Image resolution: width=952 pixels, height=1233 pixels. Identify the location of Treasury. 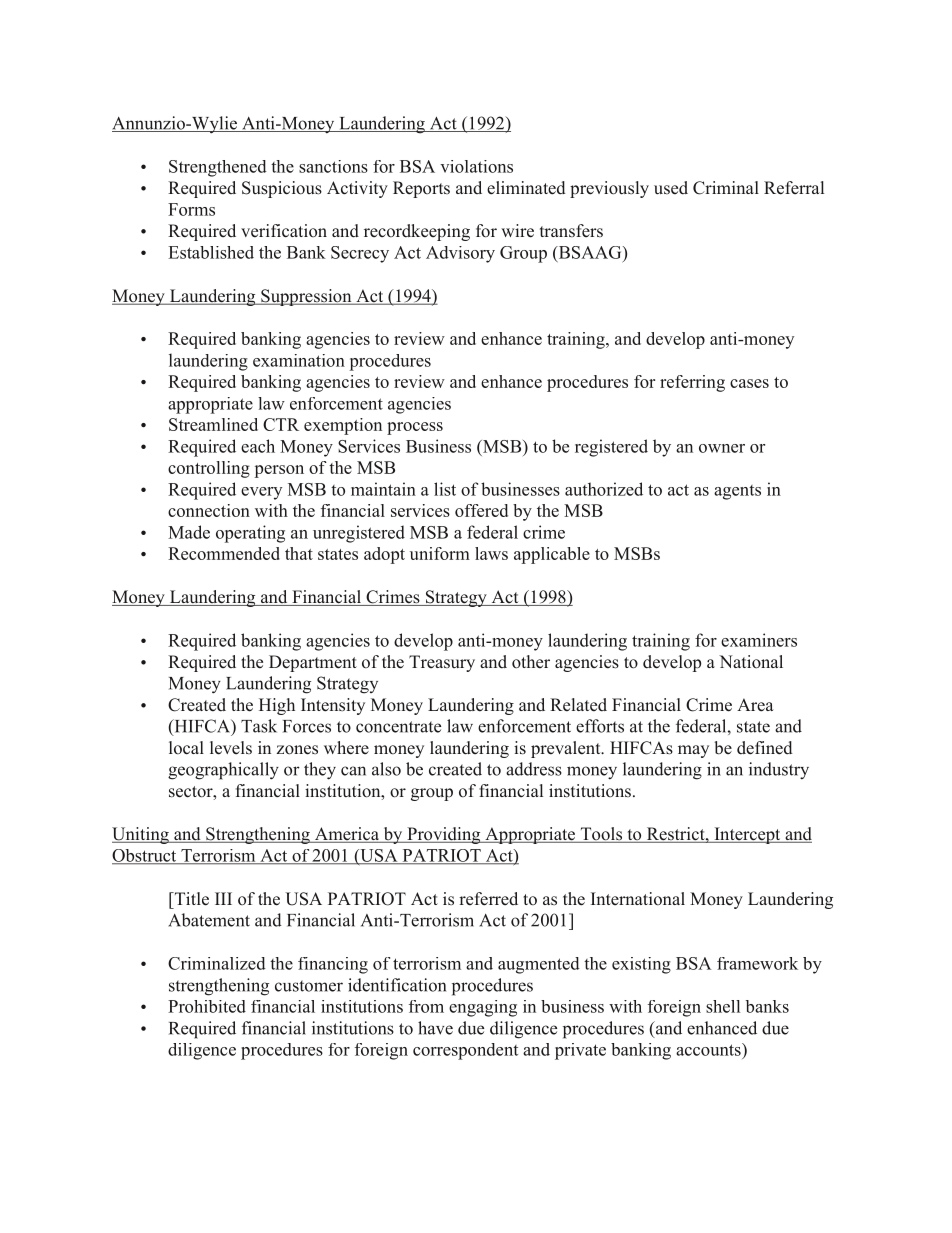
(442, 663).
